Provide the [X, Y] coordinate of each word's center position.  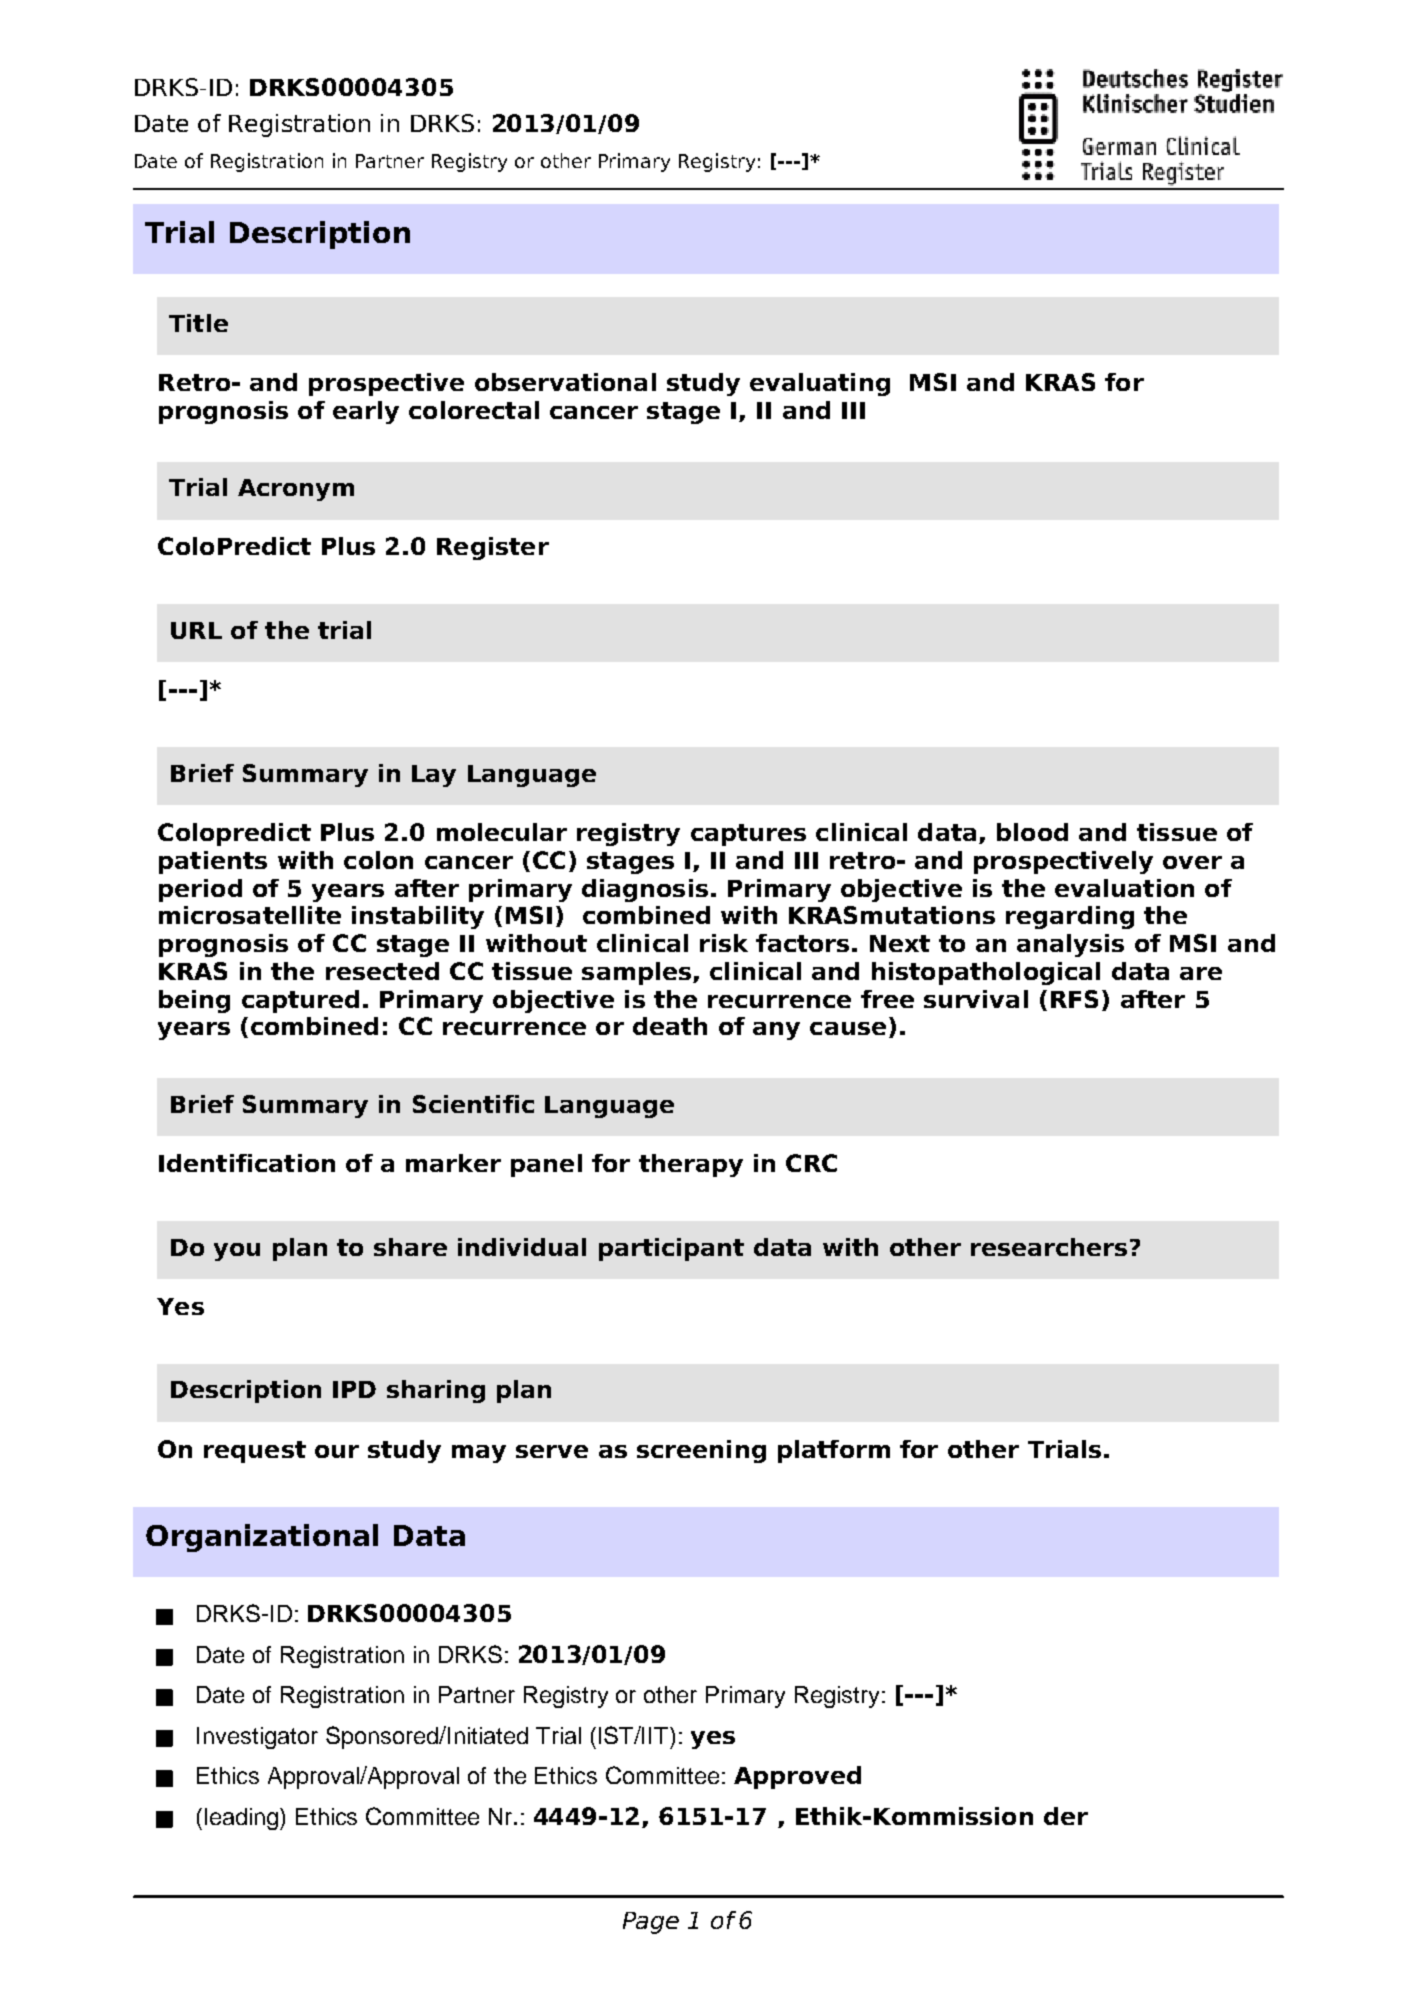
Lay [434, 776]
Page [651, 1923]
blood [1032, 832]
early [366, 412]
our [337, 1451]
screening [701, 1451]
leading [243, 1819]
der [1066, 1816]
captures [748, 835]
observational [565, 382]
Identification [247, 1163]
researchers [1049, 1247]
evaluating [820, 384]
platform [834, 1451]
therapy [691, 1165]
